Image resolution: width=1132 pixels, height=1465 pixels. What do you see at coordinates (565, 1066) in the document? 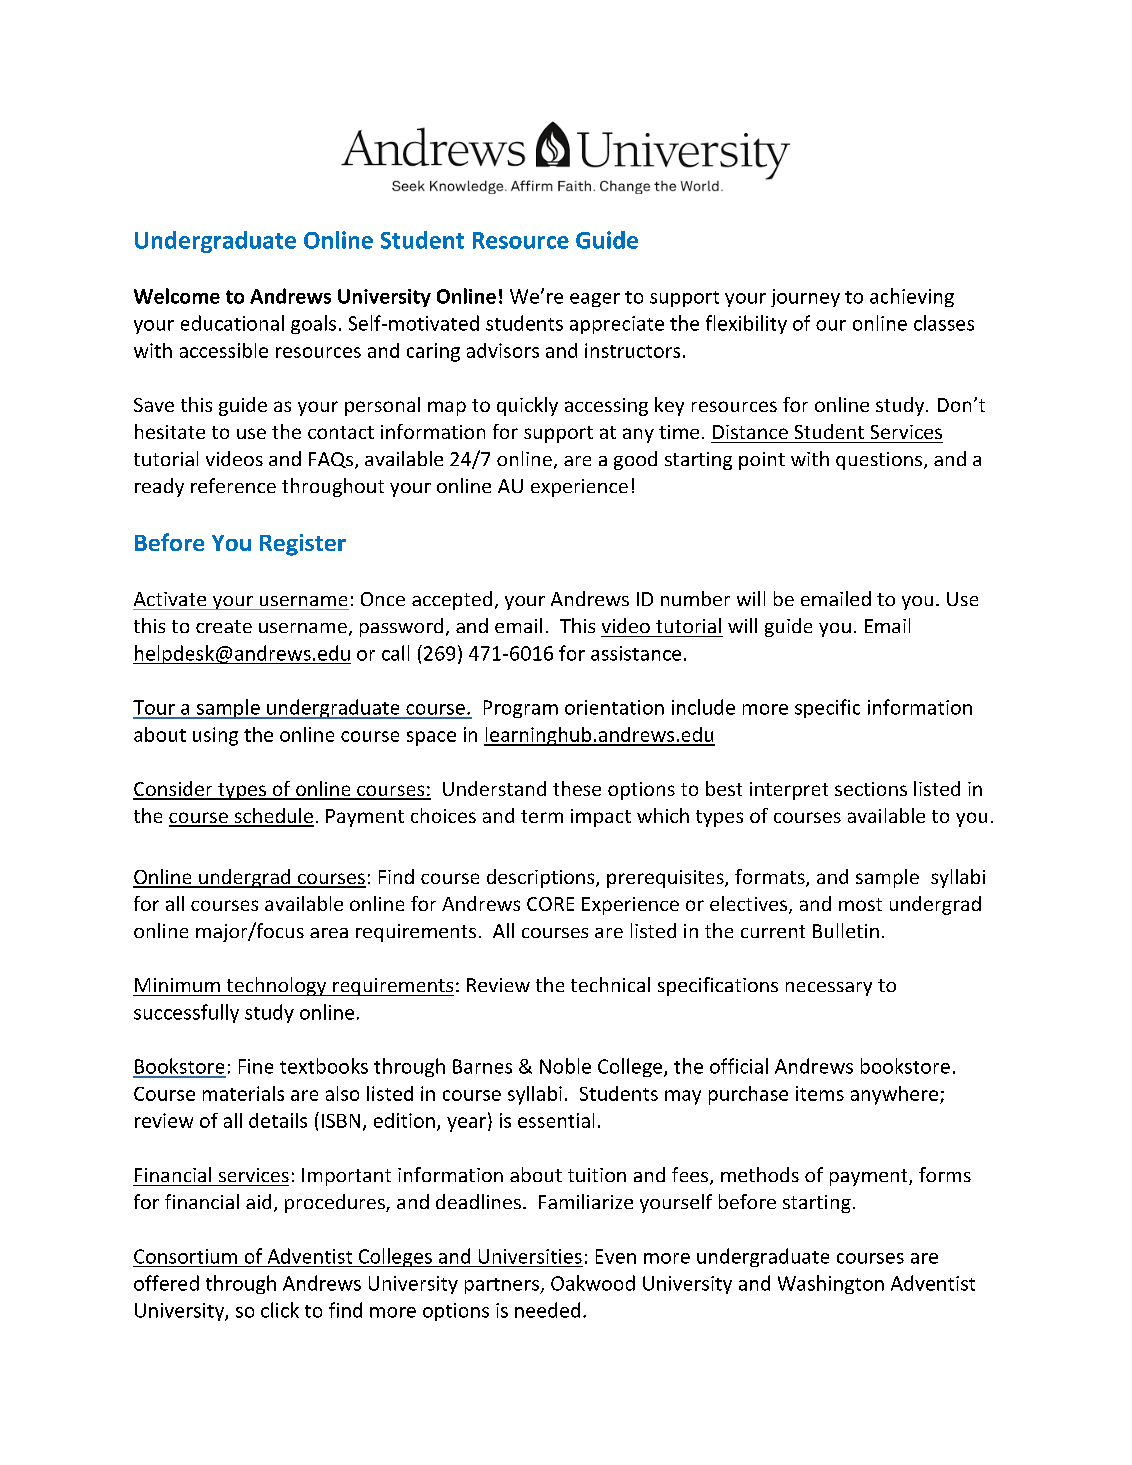
I see `Noble` at bounding box center [565, 1066].
